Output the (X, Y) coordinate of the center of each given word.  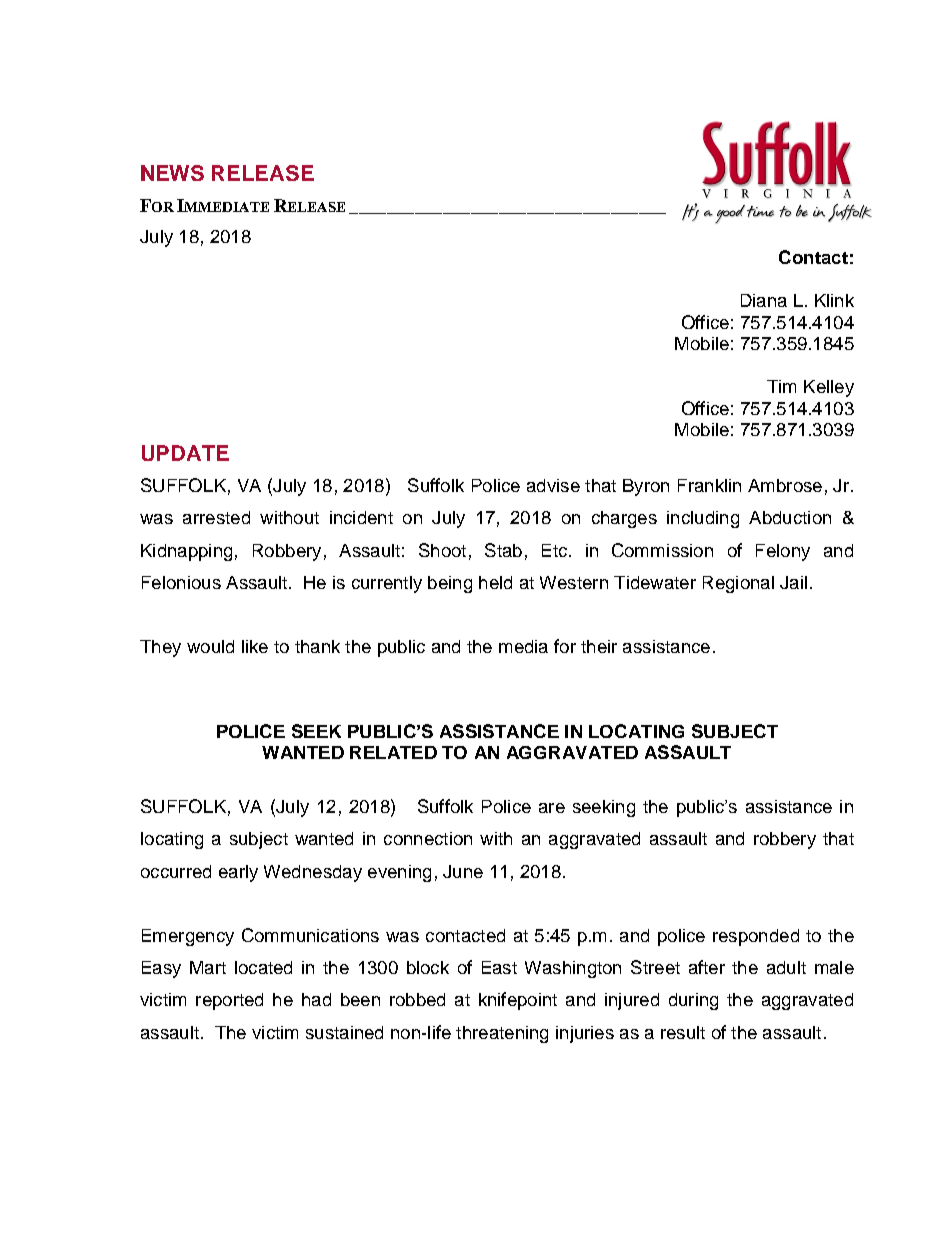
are (552, 808)
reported (229, 1001)
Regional (738, 584)
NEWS (172, 173)
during (693, 1001)
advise (553, 485)
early (238, 873)
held (495, 582)
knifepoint (518, 1001)
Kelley (829, 388)
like (255, 646)
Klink (834, 300)
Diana (764, 300)
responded (756, 937)
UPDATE (185, 453)
